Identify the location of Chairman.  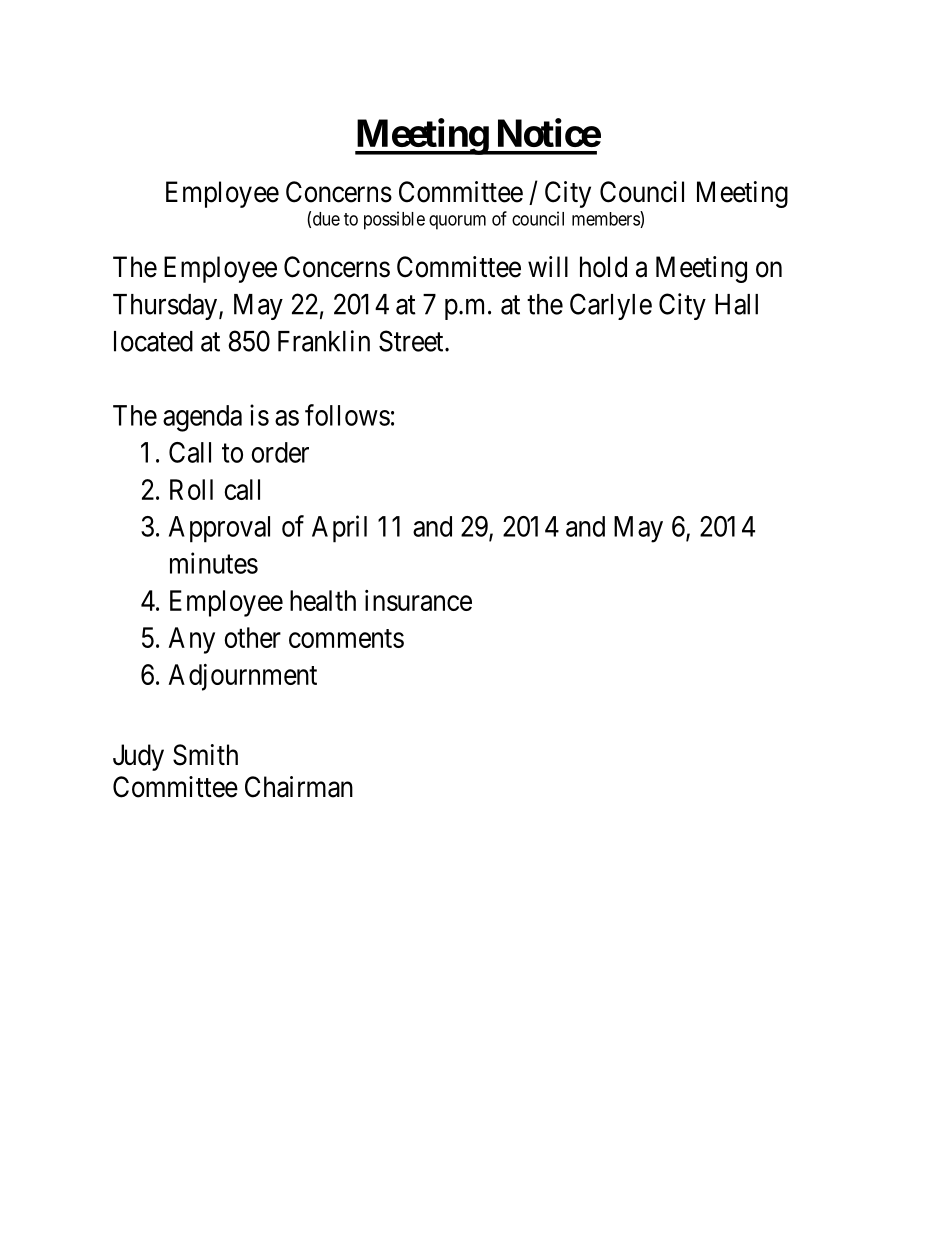
(299, 787).
